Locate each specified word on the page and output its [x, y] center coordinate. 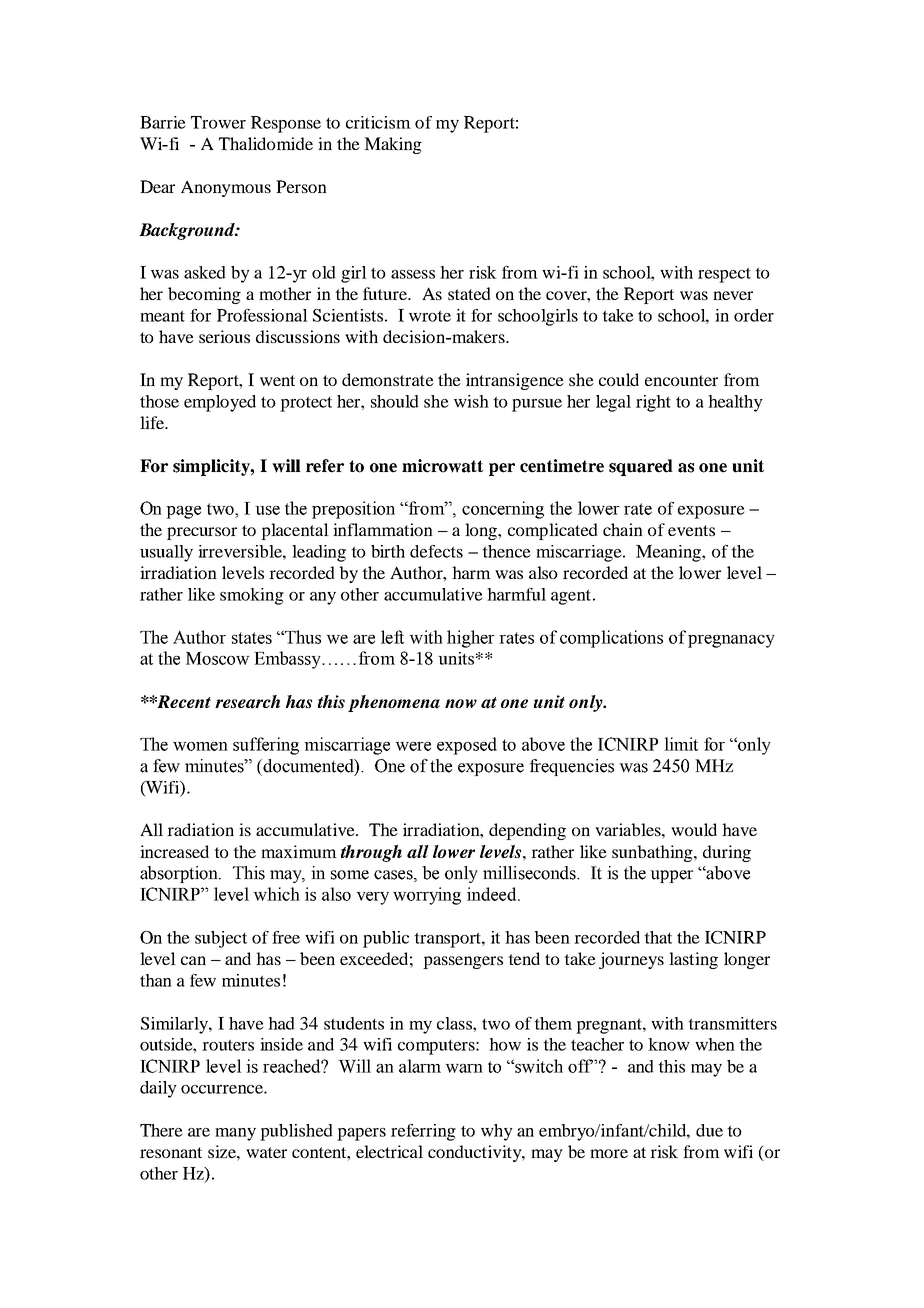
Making [393, 145]
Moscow [218, 658]
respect [724, 275]
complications [611, 639]
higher [471, 639]
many [235, 1134]
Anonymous [226, 188]
